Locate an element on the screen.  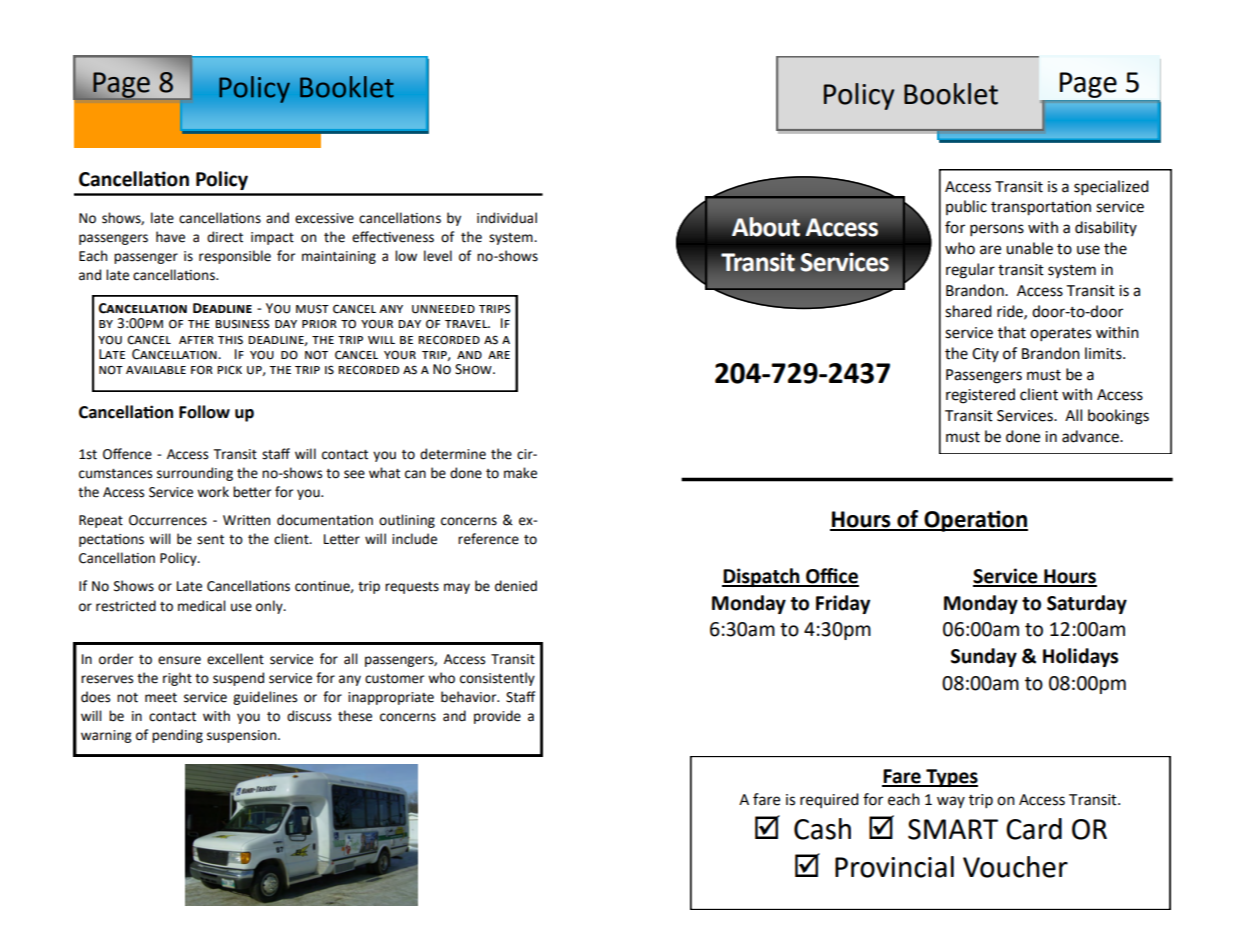
work is located at coordinates (213, 492).
